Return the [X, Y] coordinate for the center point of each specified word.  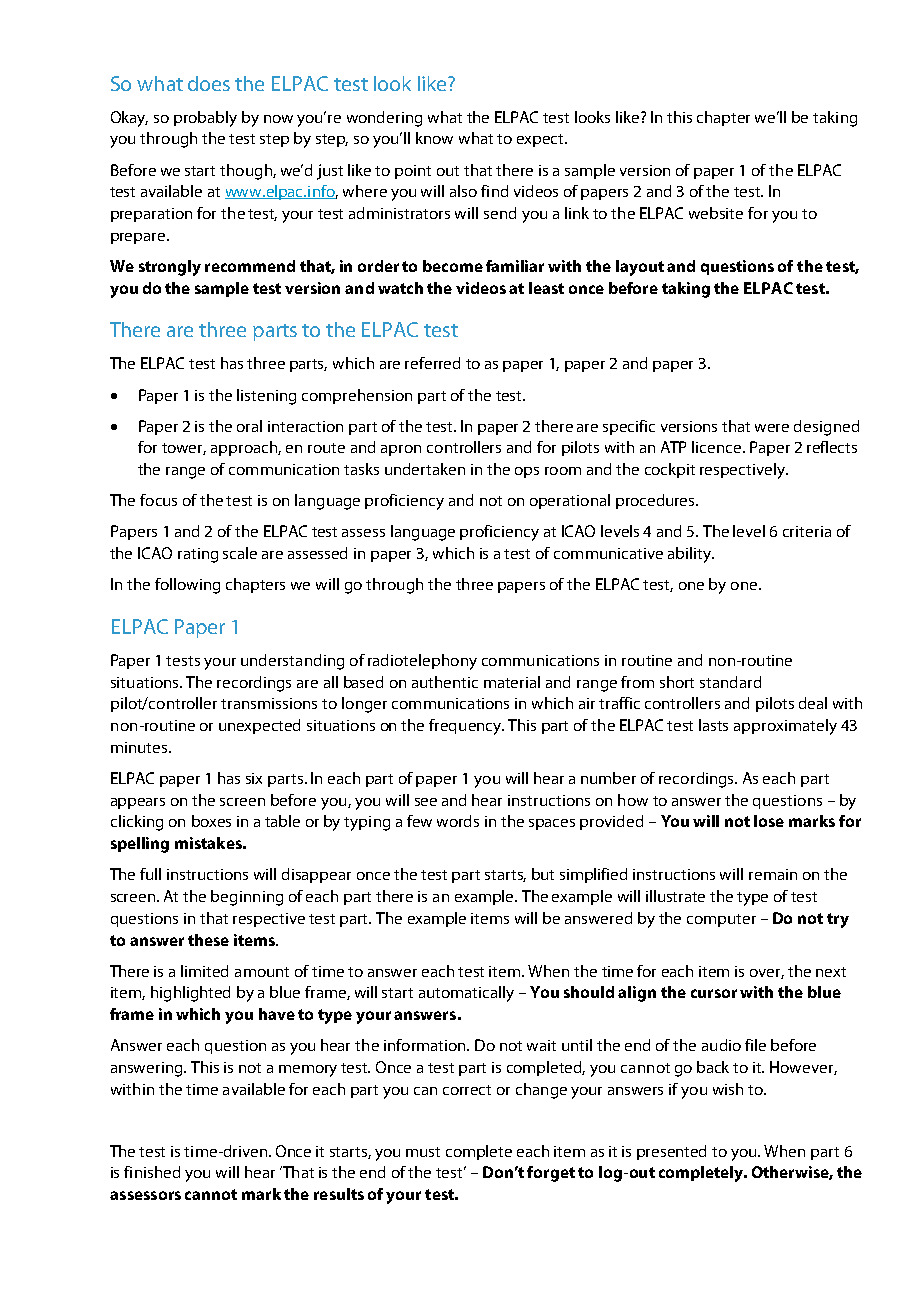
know [434, 138]
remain [773, 874]
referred [432, 363]
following [187, 586]
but [543, 874]
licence [718, 447]
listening [266, 397]
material [512, 682]
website [716, 213]
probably [205, 119]
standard [730, 682]
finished [152, 1172]
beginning [247, 898]
